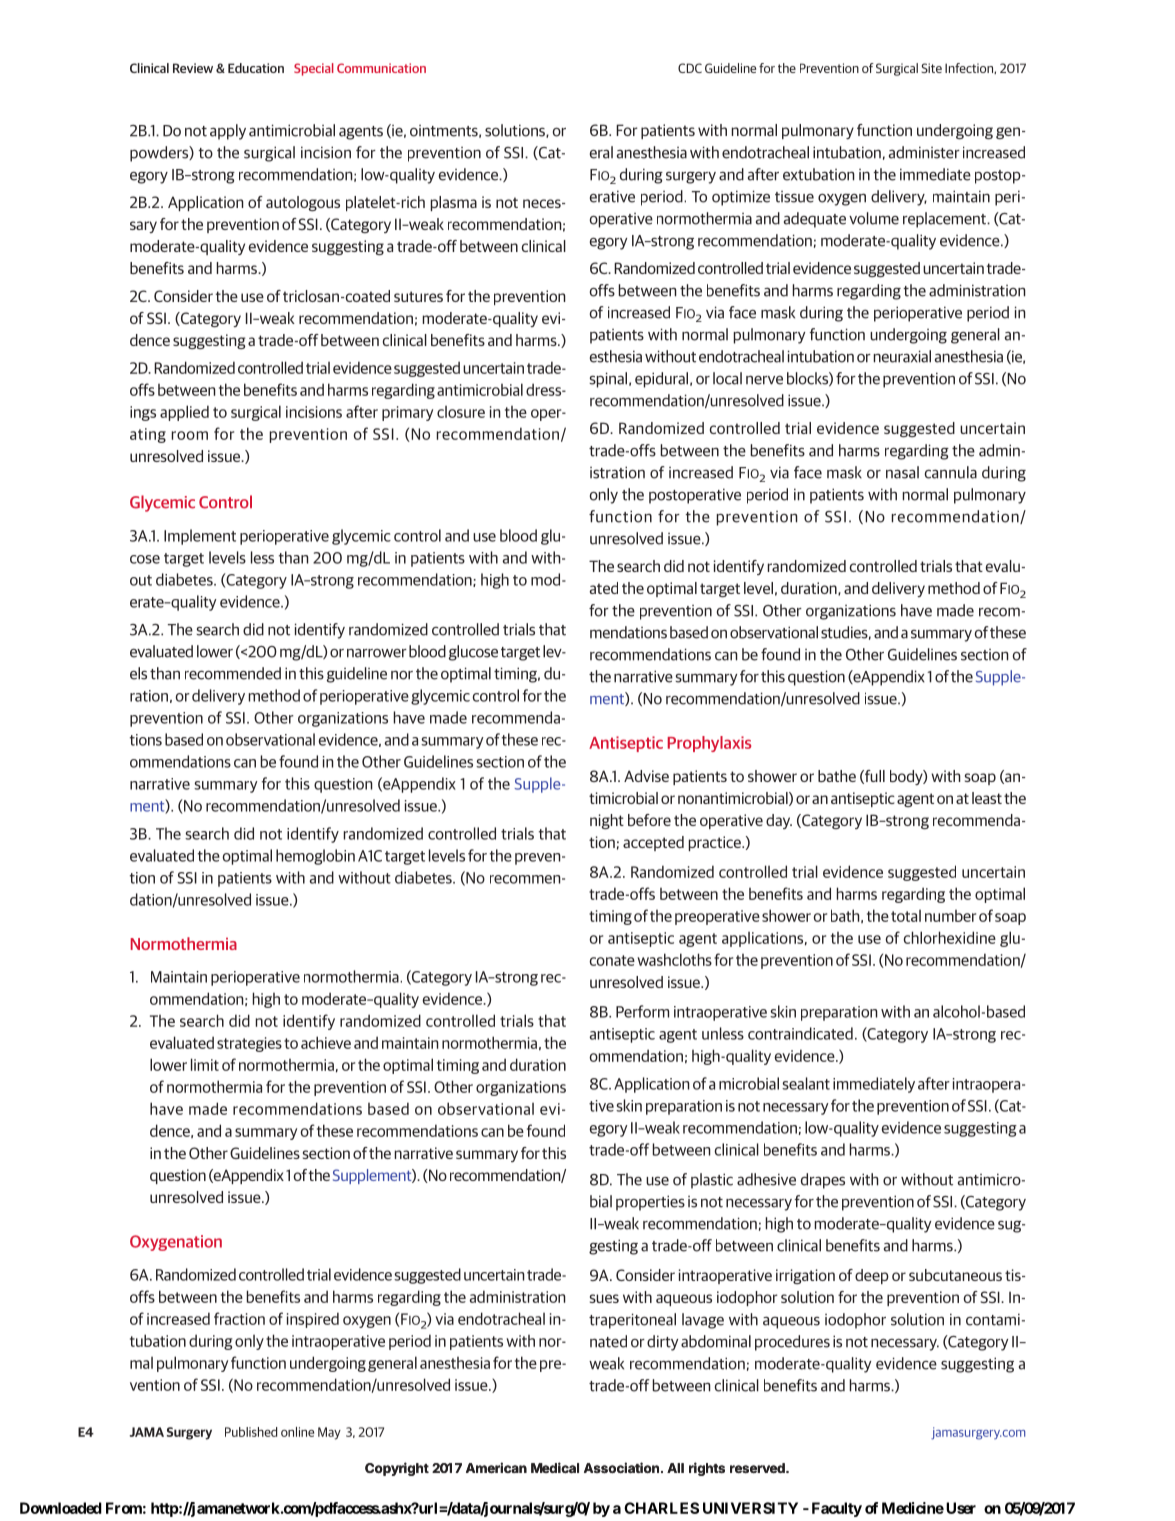 The image size is (1175, 1521). What do you see at coordinates (646, 776) in the document?
I see `Advise` at bounding box center [646, 776].
